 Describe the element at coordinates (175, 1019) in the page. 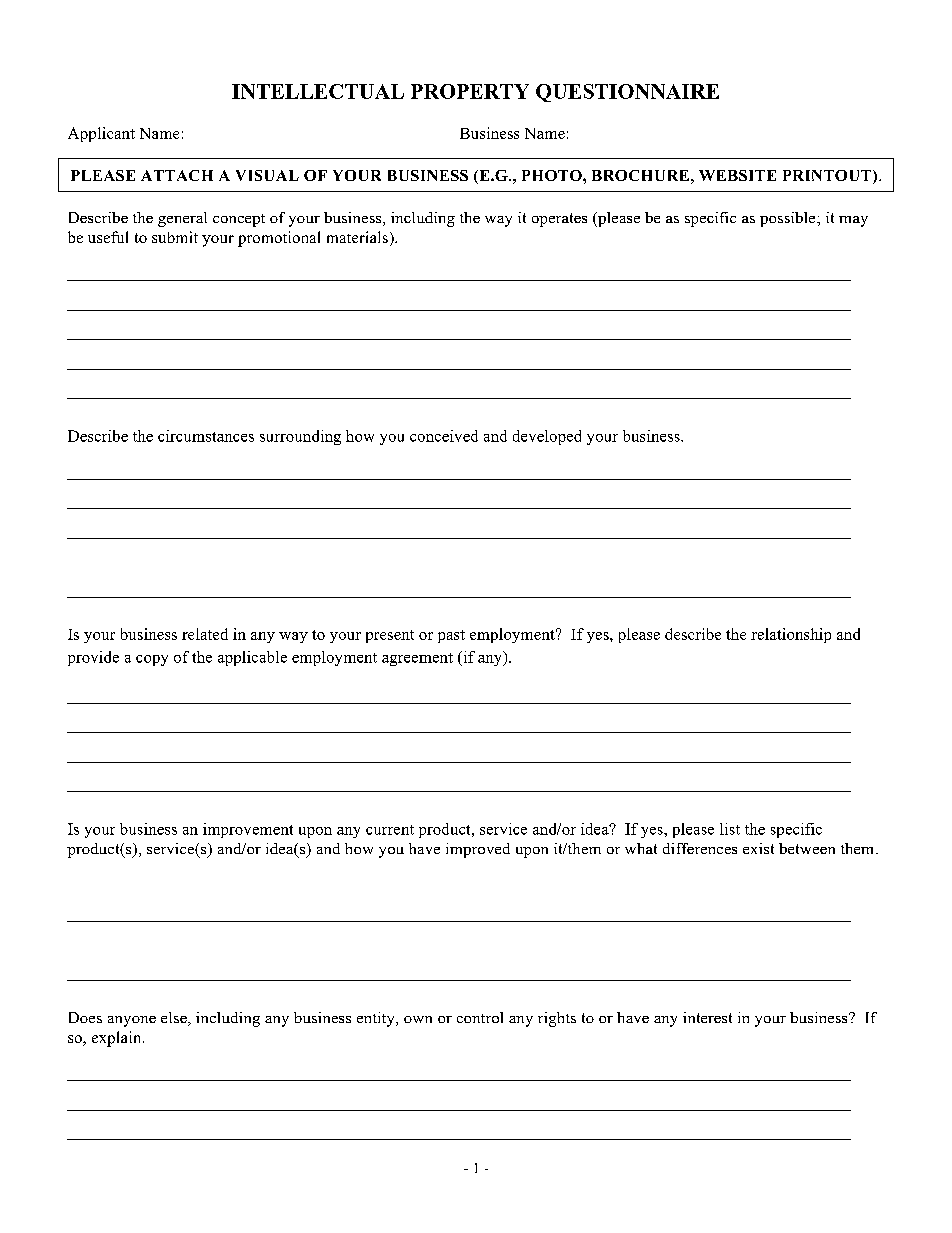

I see `else` at that location.
